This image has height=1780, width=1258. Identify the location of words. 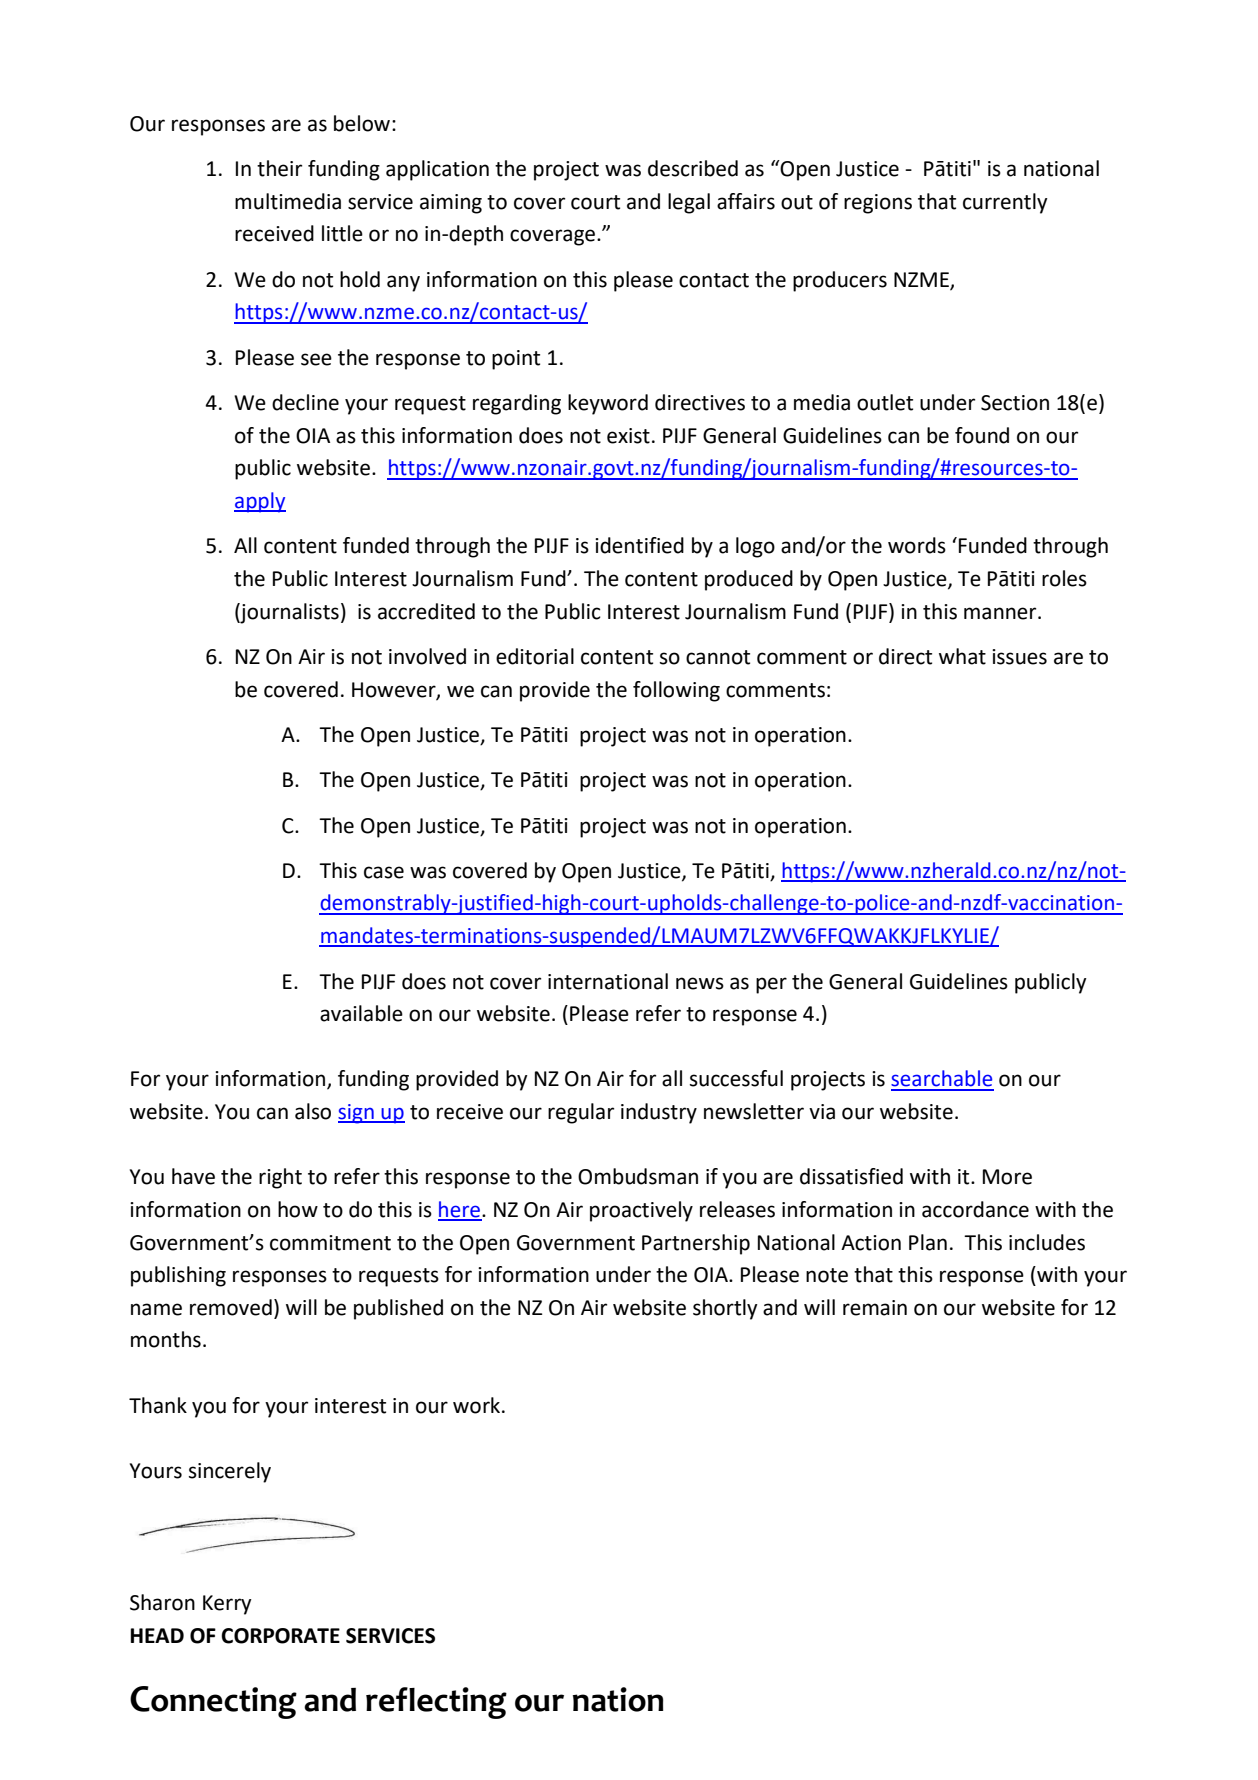
(917, 545).
